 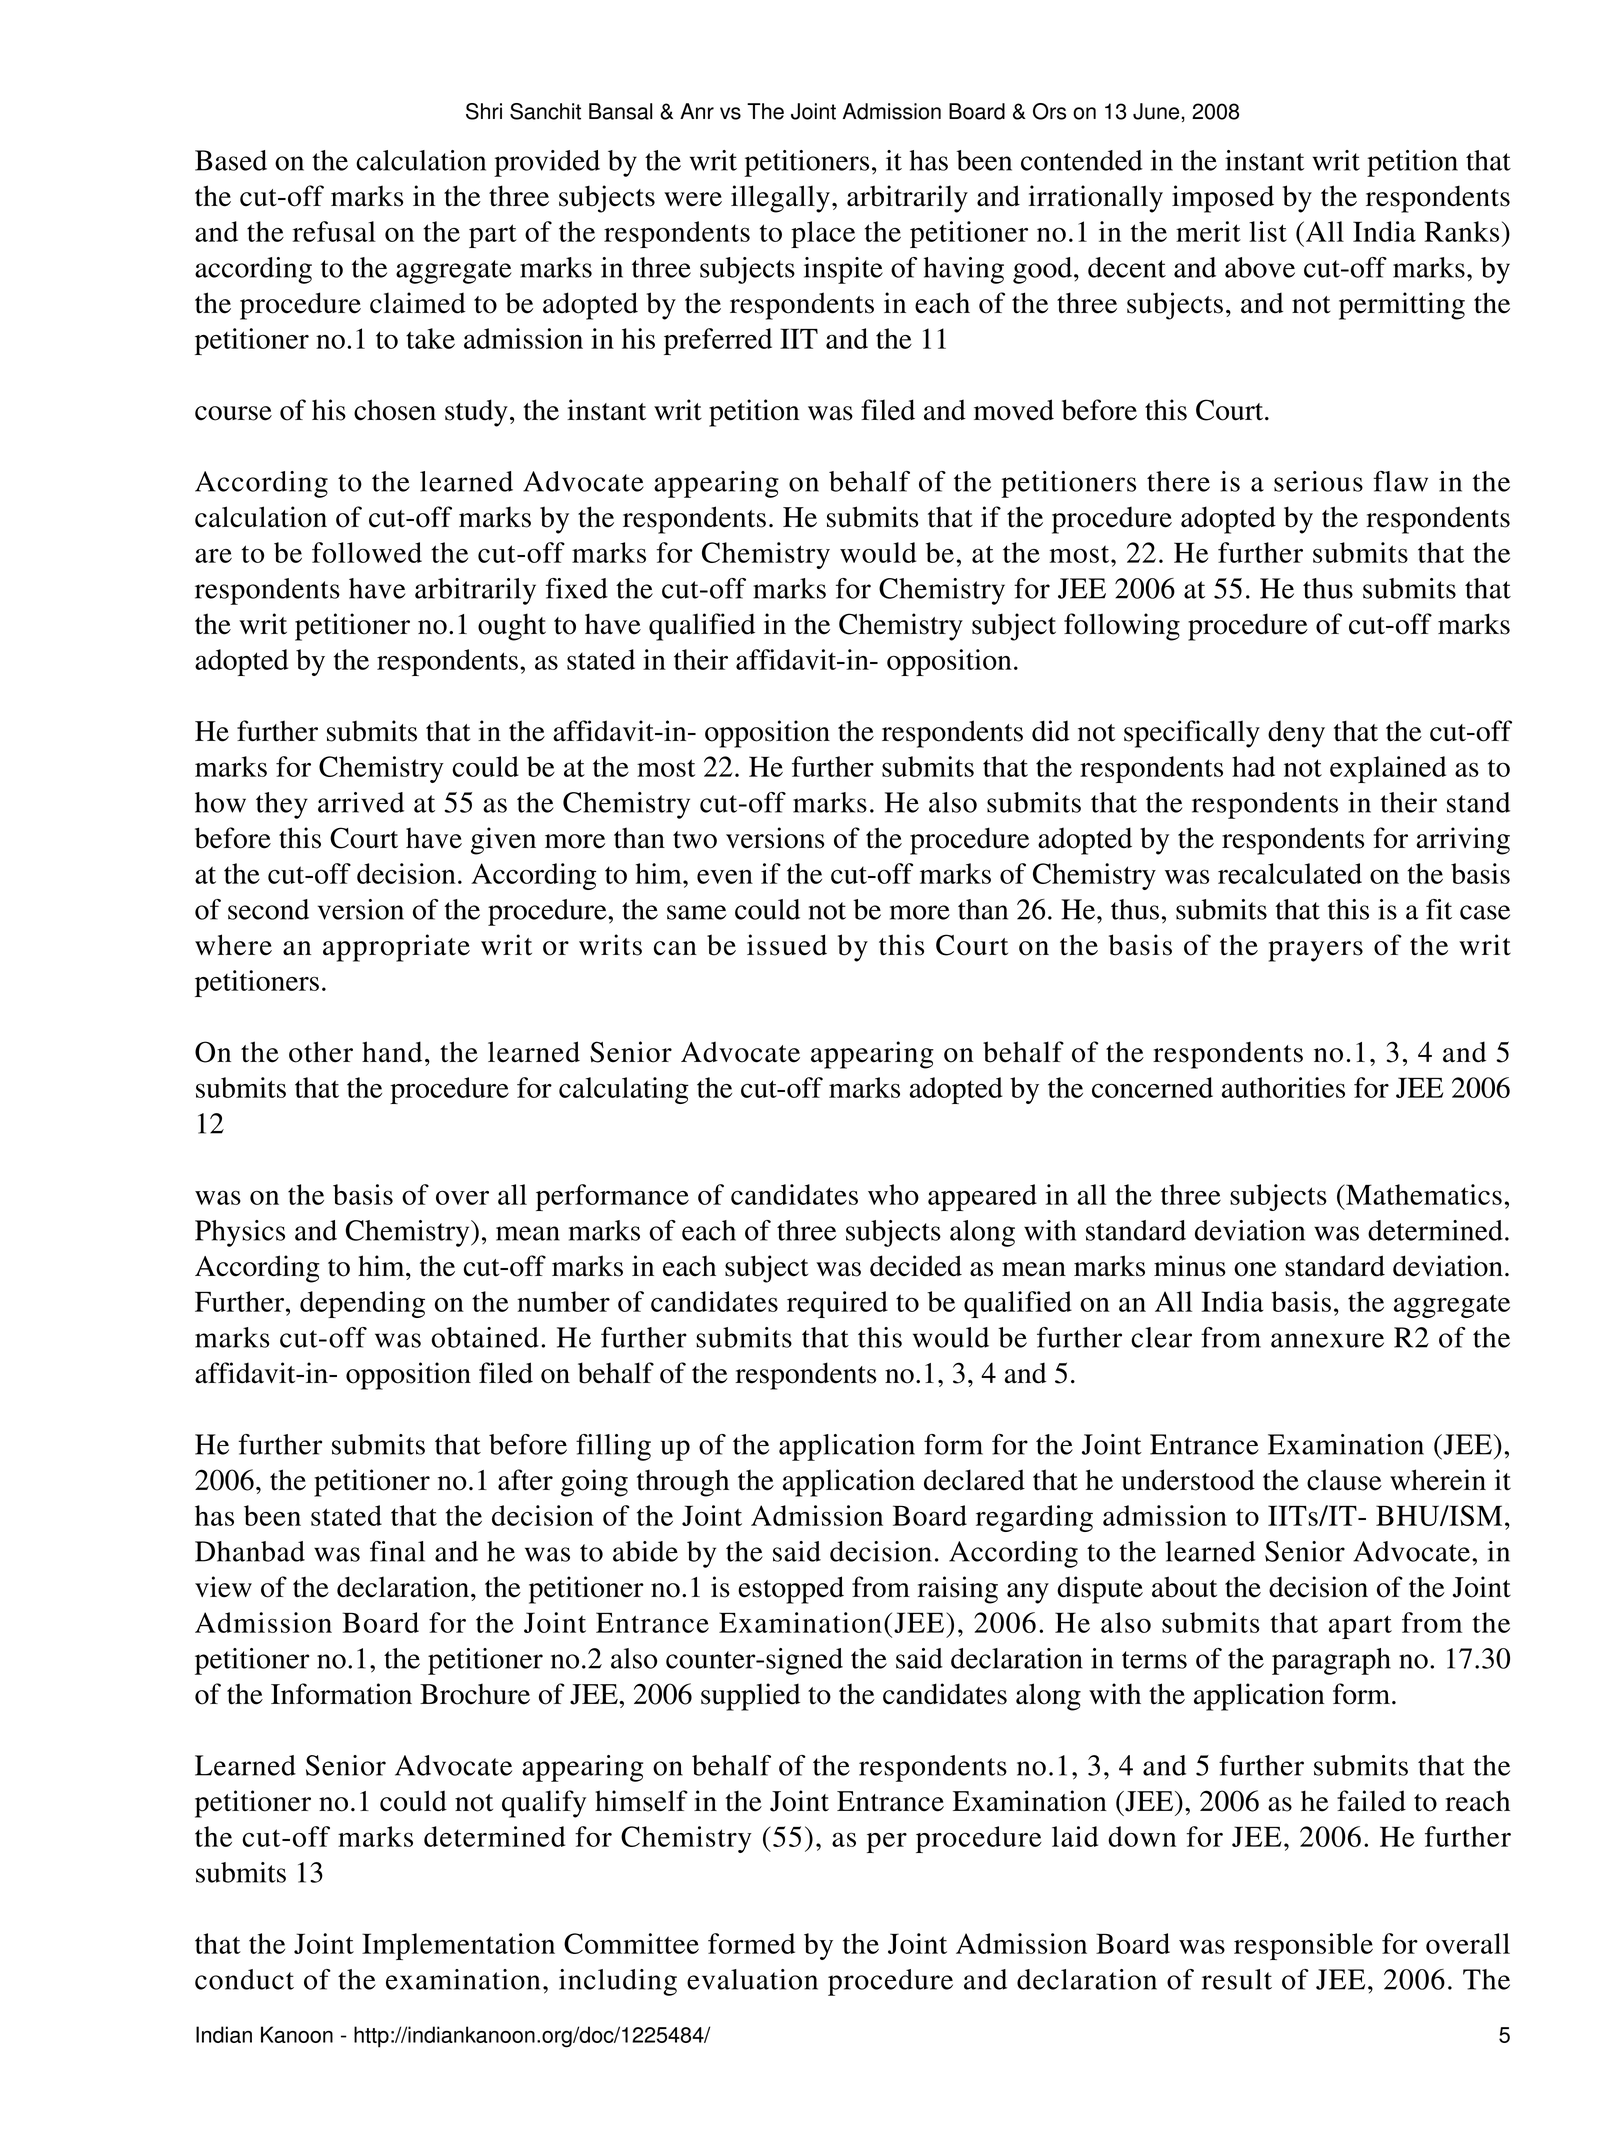 I want to click on refusal, so click(x=334, y=231).
